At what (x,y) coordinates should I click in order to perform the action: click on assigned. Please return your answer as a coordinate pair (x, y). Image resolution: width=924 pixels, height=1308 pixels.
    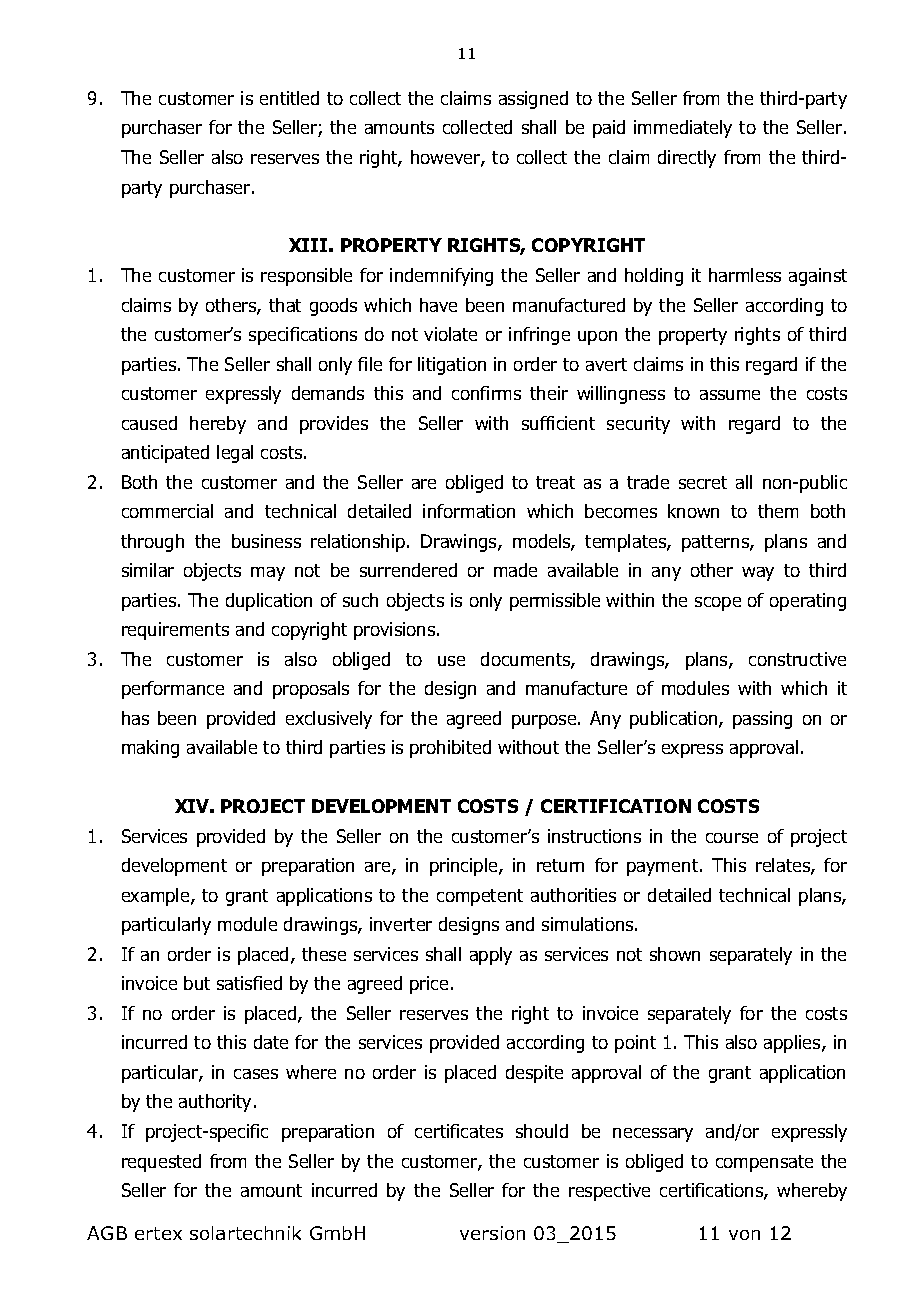
    Looking at the image, I should click on (533, 100).
